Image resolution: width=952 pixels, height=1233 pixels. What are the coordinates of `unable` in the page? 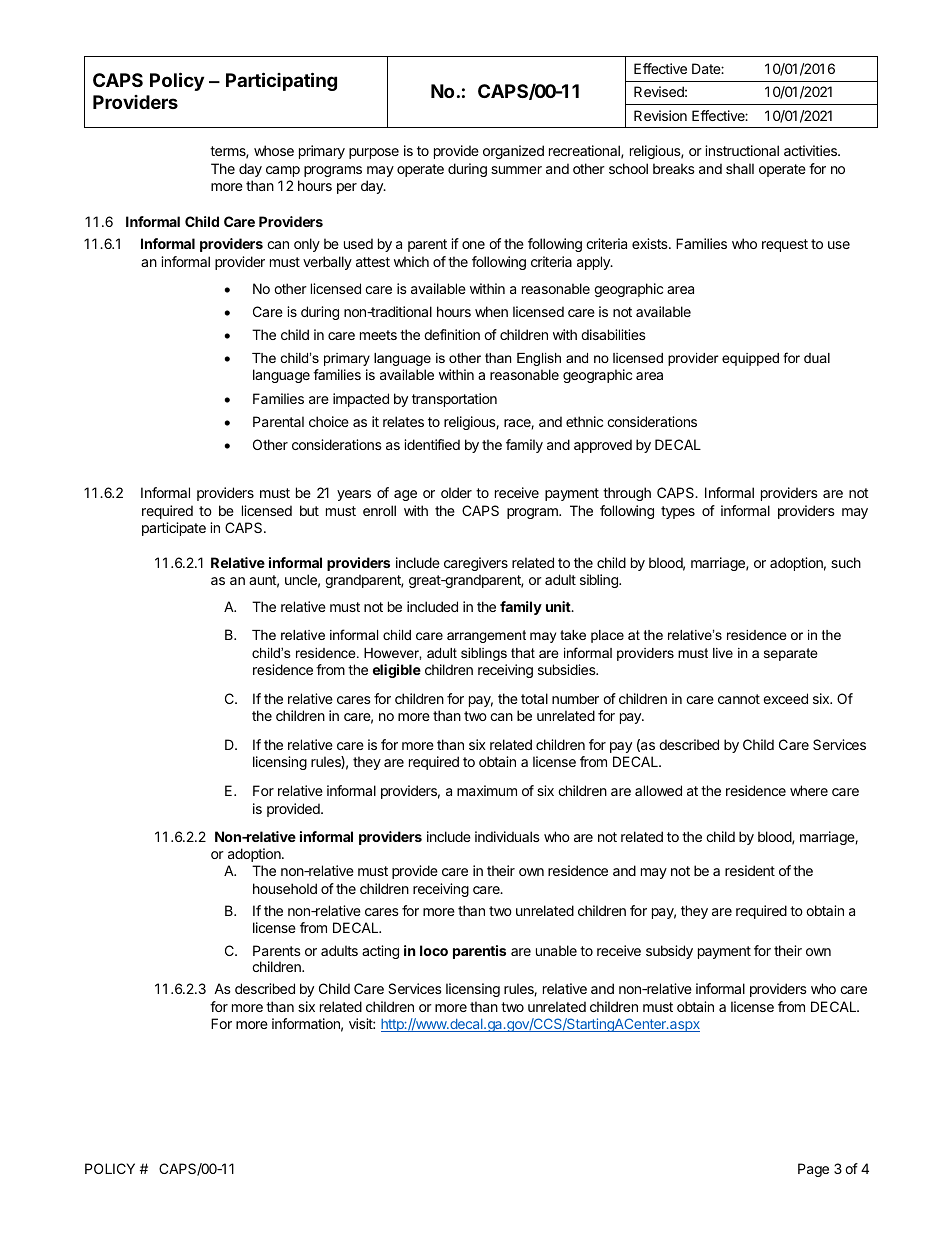 It's located at (556, 950).
